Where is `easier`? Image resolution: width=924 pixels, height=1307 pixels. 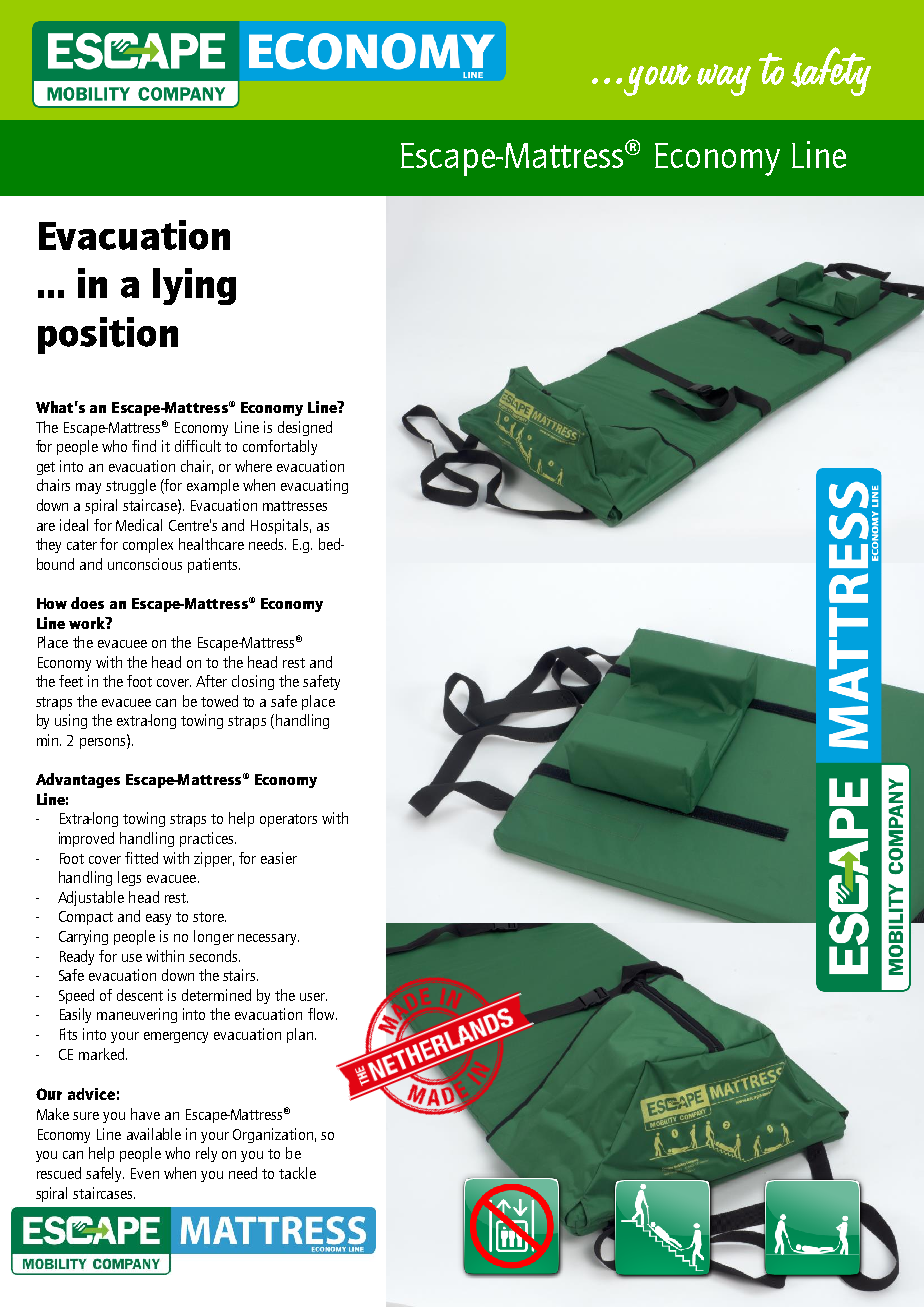
easier is located at coordinates (279, 858).
